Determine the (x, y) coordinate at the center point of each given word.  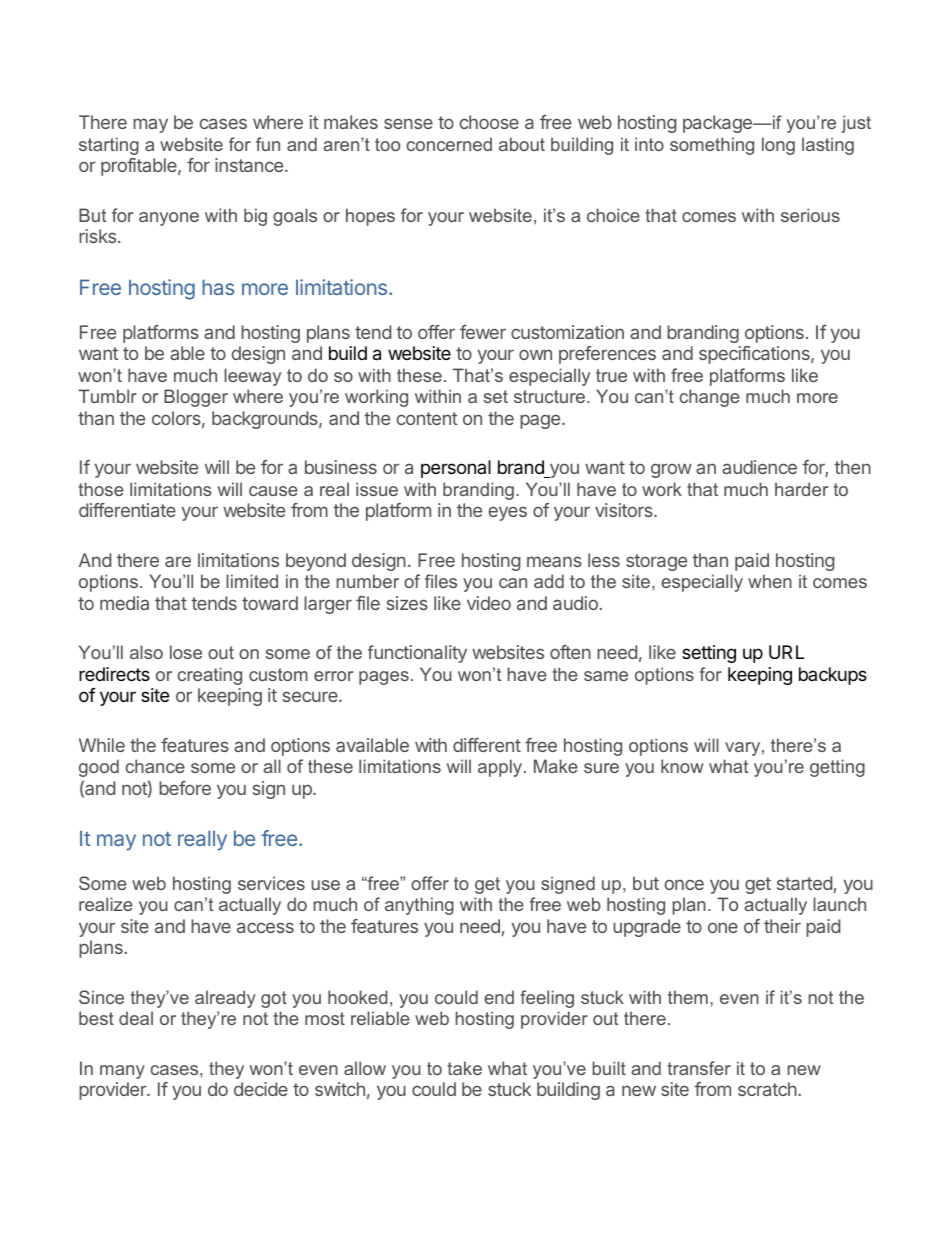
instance (249, 165)
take (464, 1068)
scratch (768, 1089)
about (522, 144)
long (778, 146)
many (122, 1072)
